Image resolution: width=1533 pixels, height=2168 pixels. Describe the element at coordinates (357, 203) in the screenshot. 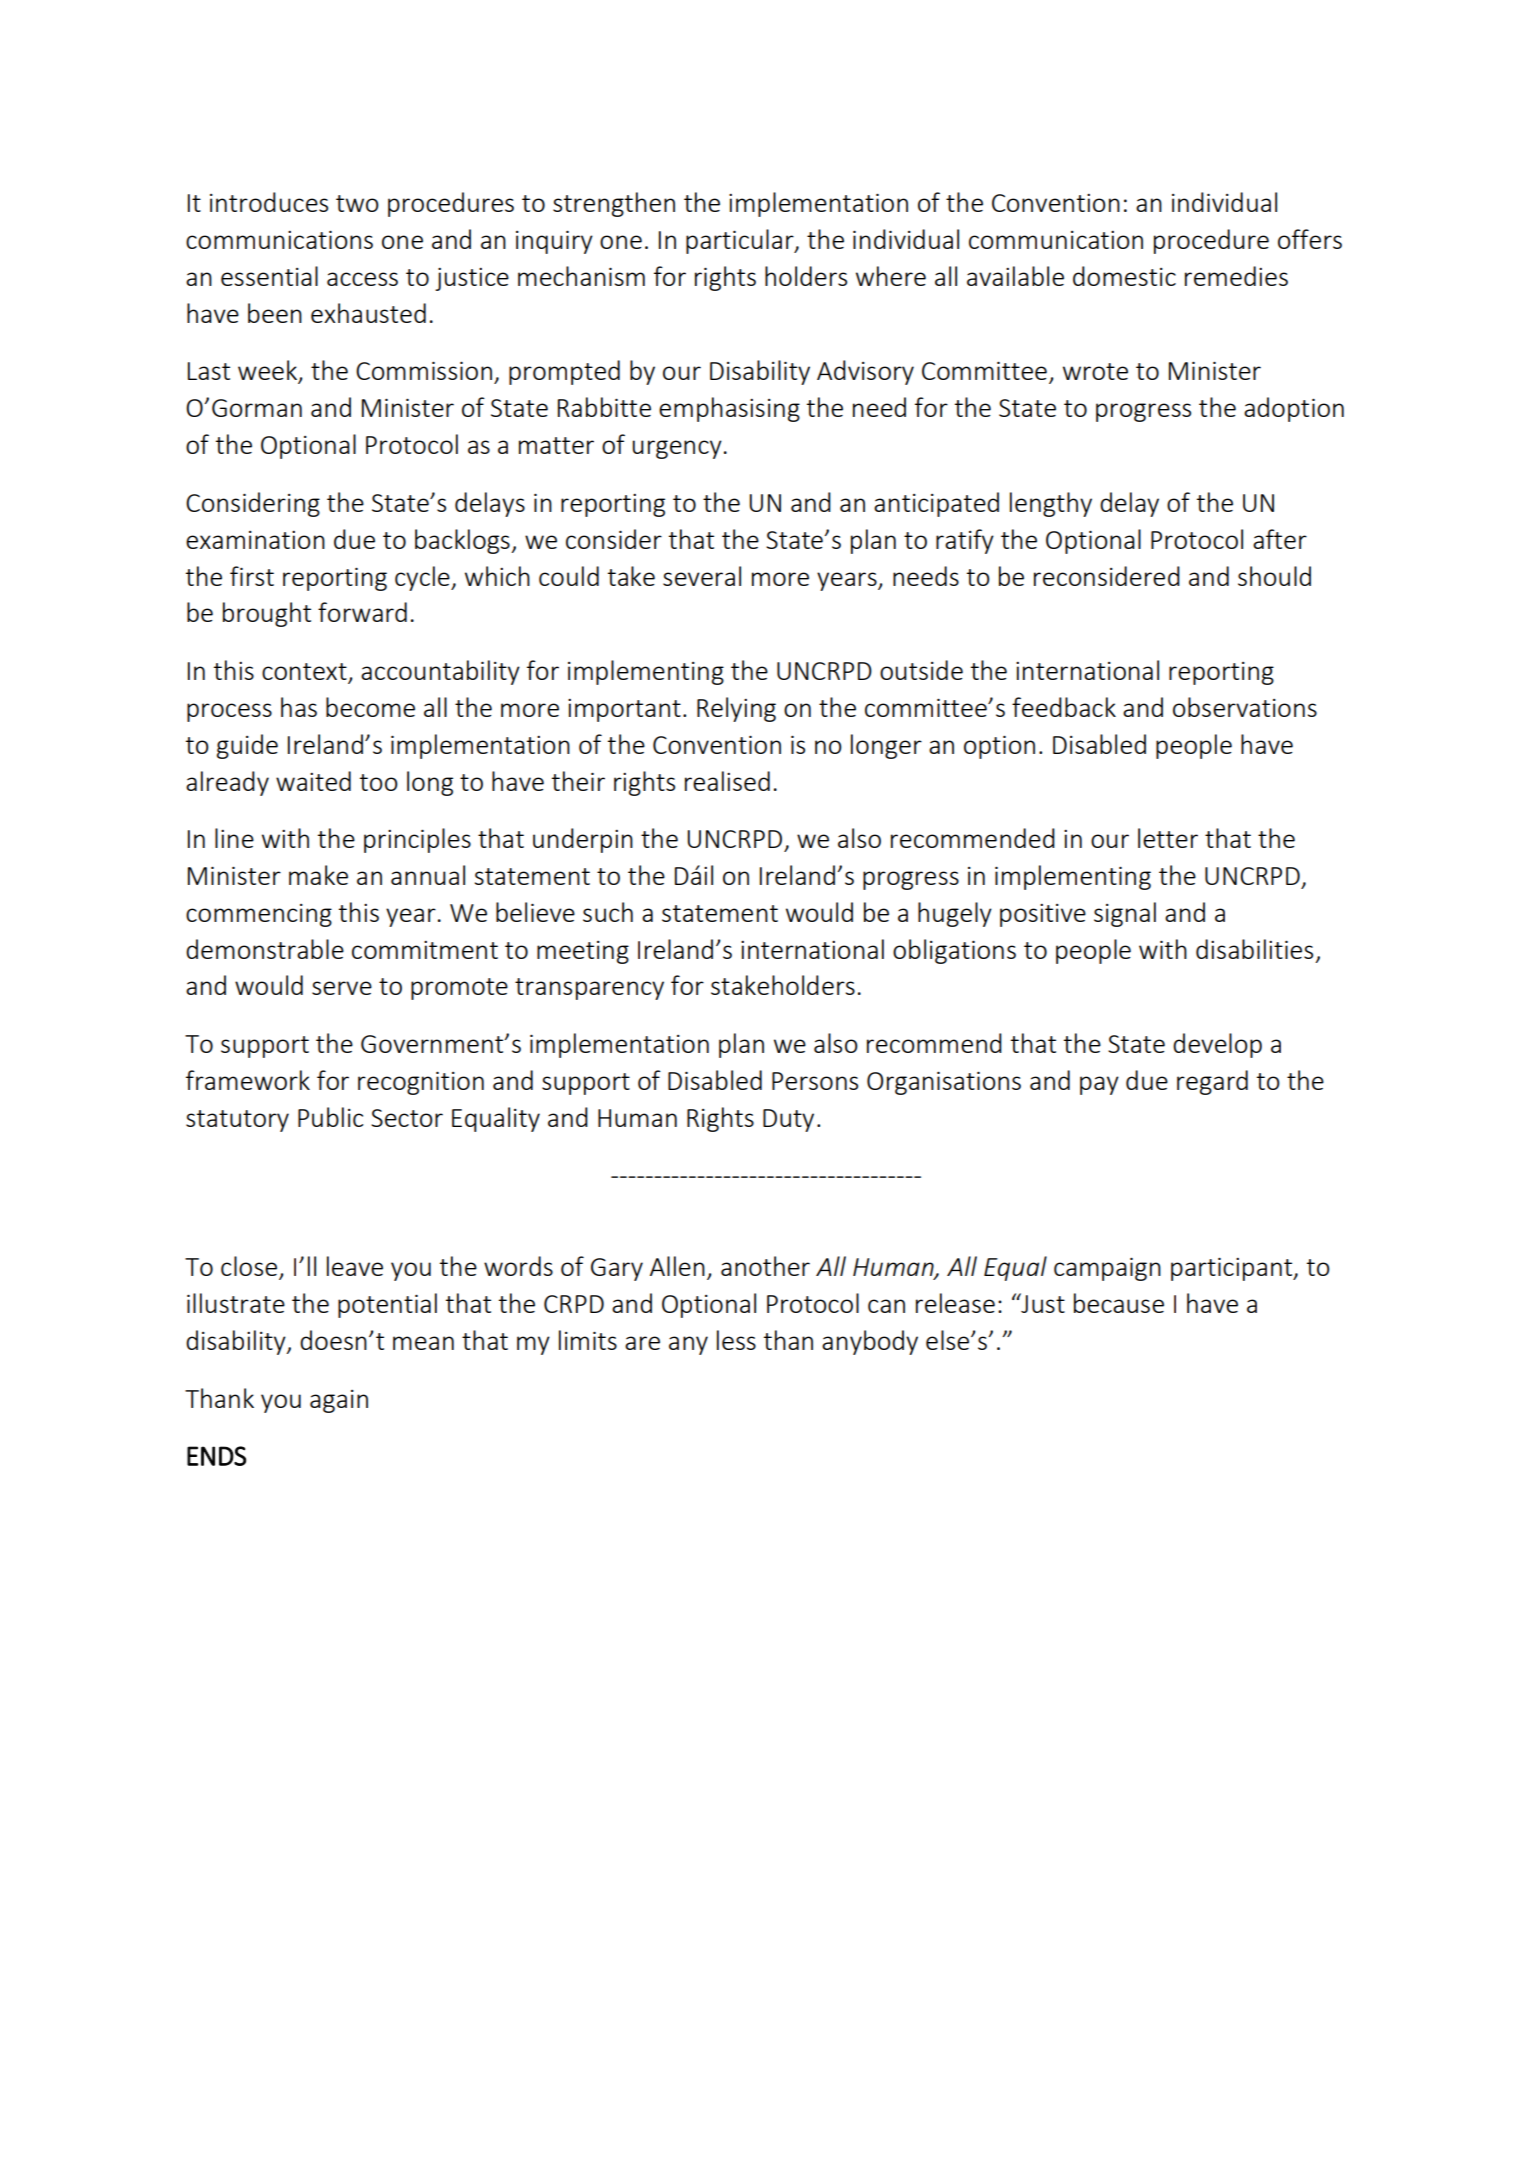

I see `two` at that location.
